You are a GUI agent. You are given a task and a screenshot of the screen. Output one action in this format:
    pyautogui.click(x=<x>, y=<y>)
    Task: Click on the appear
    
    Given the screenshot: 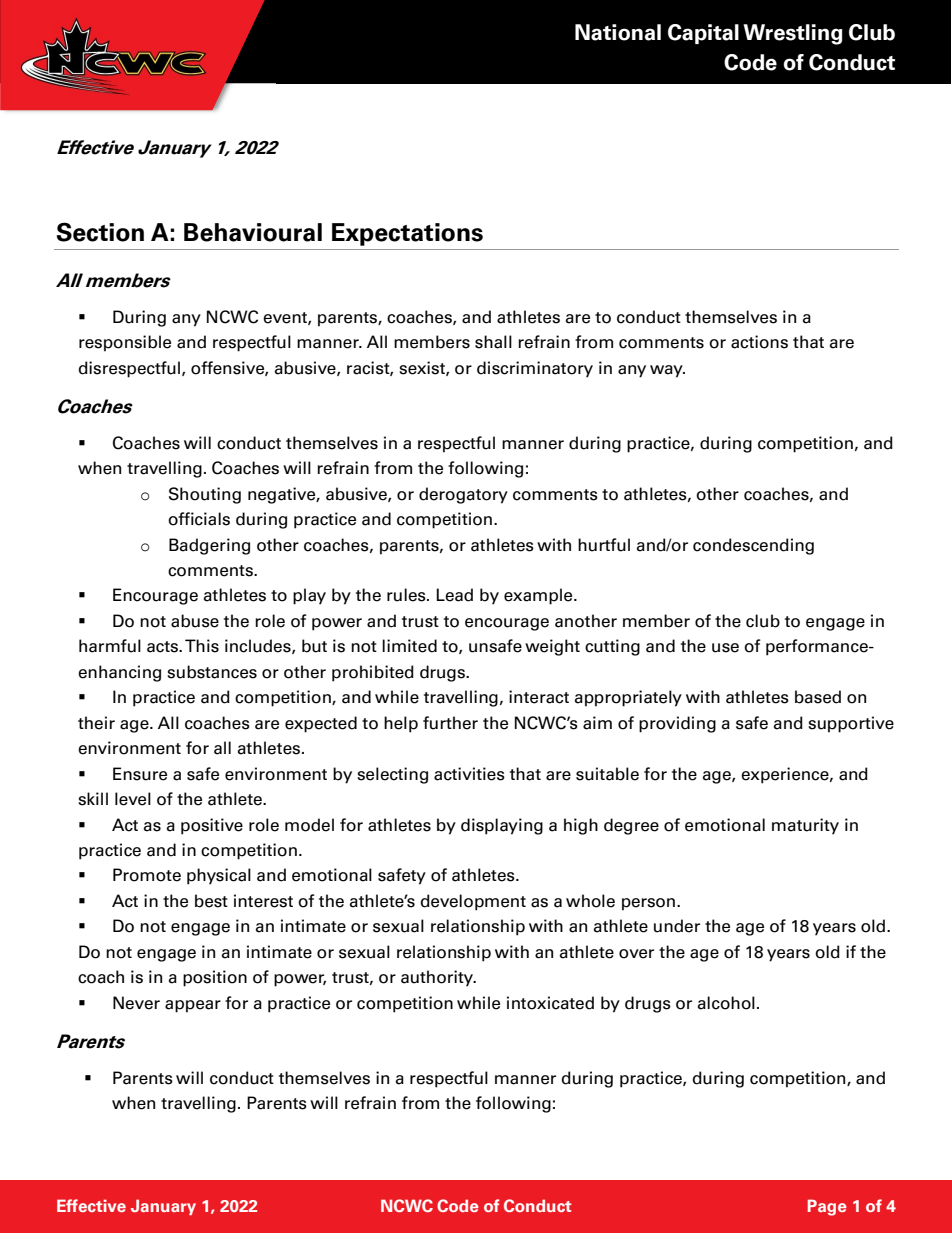 What is the action you would take?
    pyautogui.click(x=193, y=1006)
